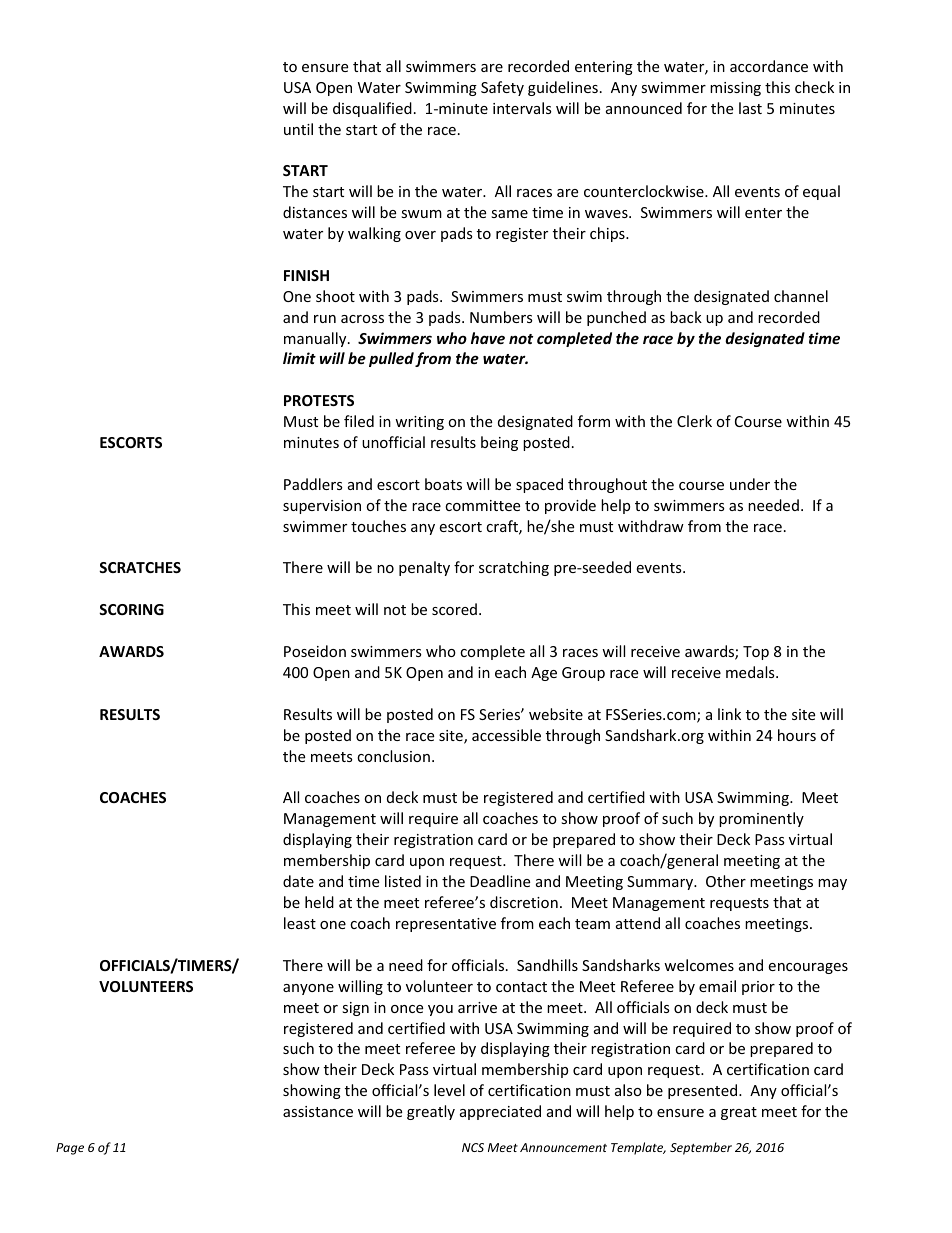 The width and height of the page is (952, 1233). I want to click on Other, so click(726, 881).
